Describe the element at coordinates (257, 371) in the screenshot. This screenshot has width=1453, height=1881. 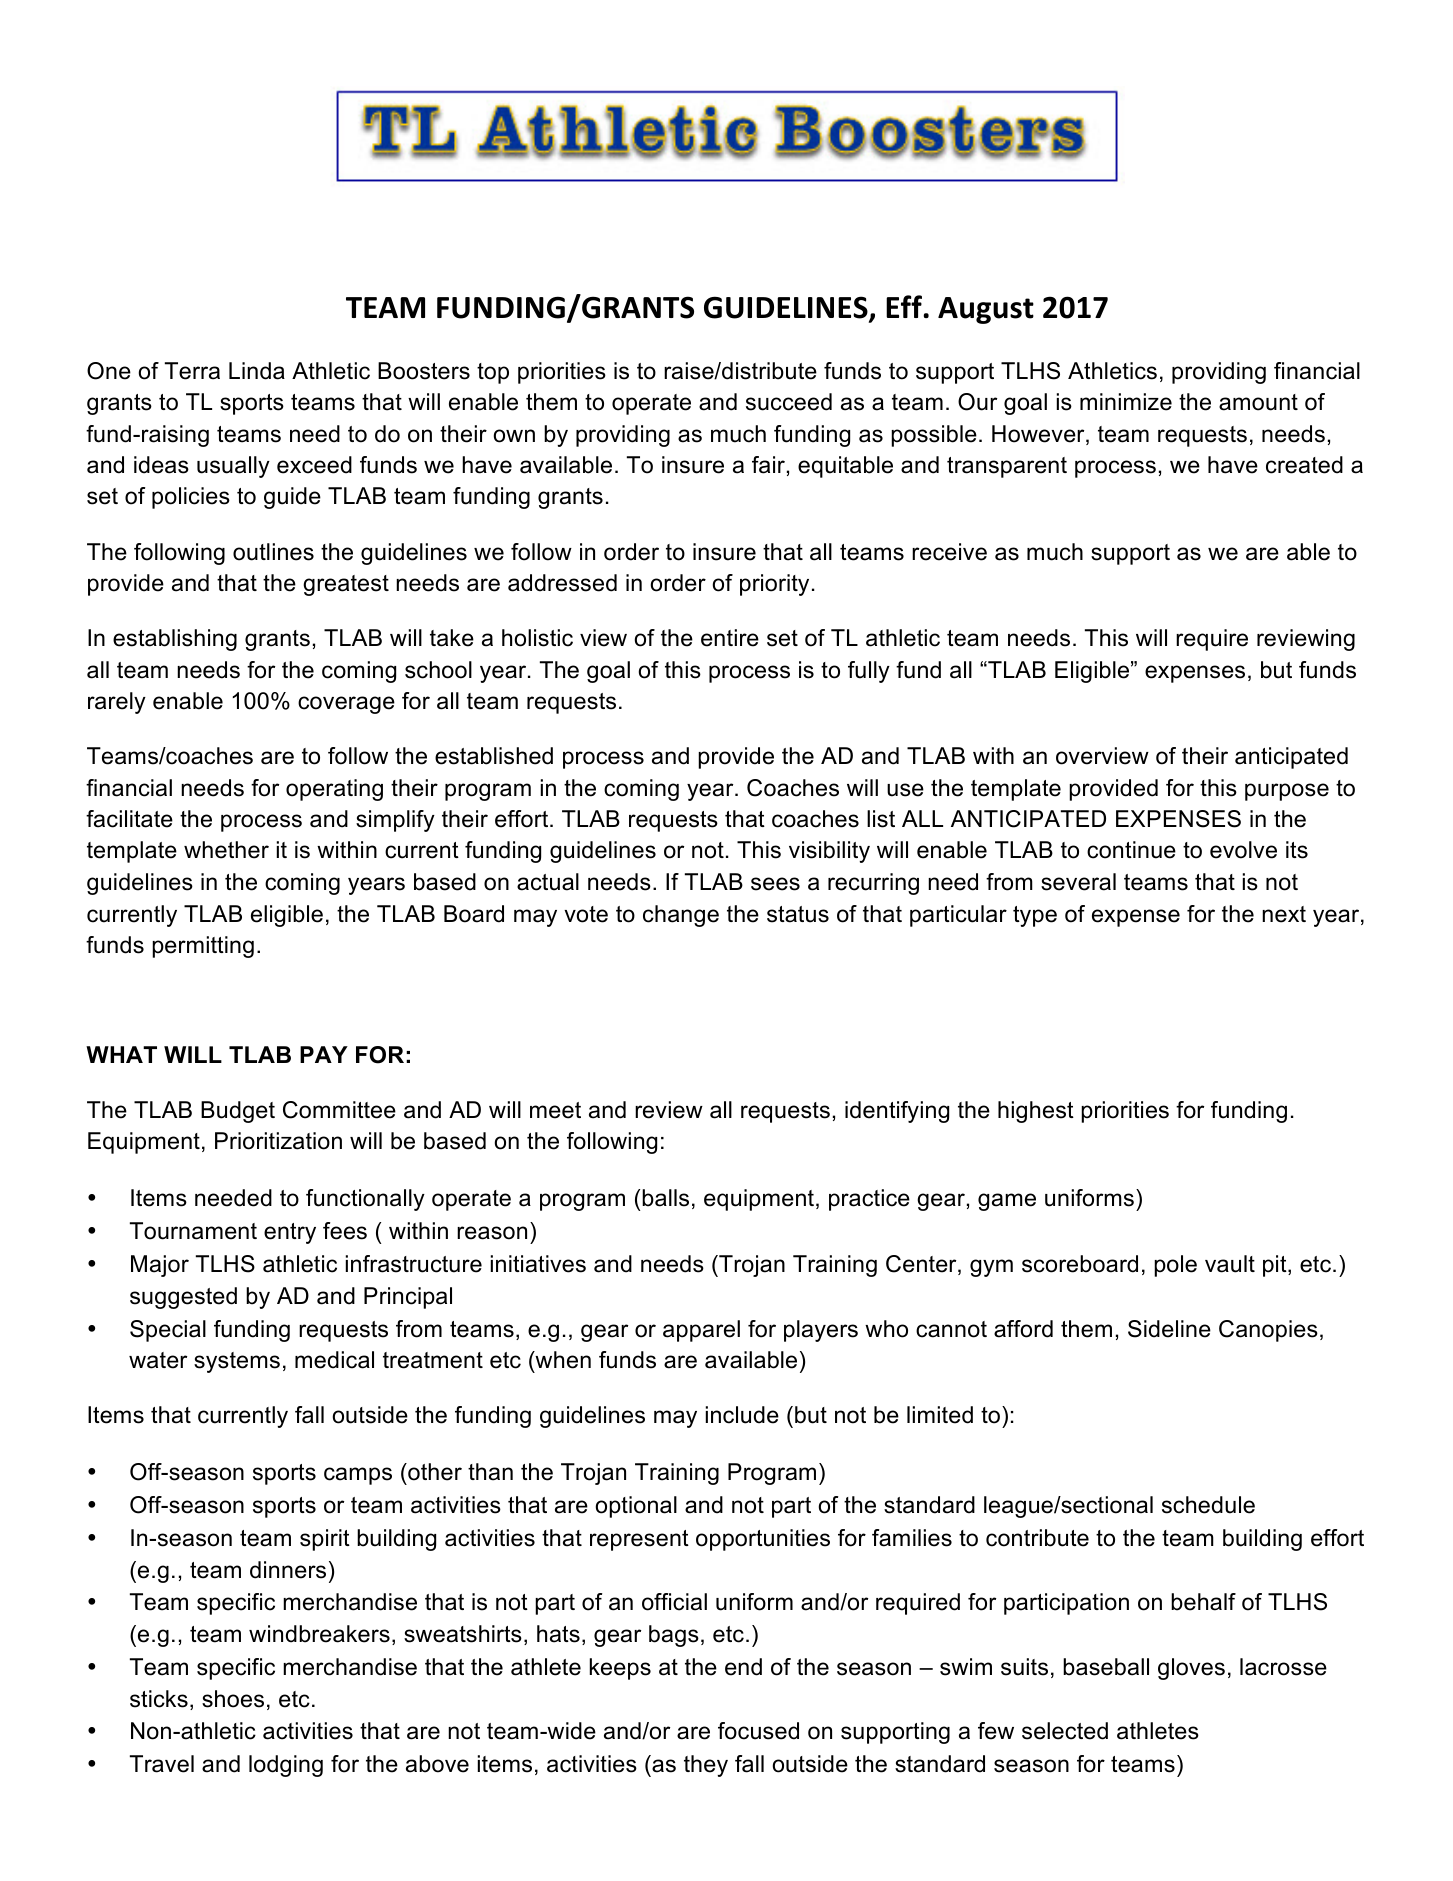
I see `Linda` at that location.
